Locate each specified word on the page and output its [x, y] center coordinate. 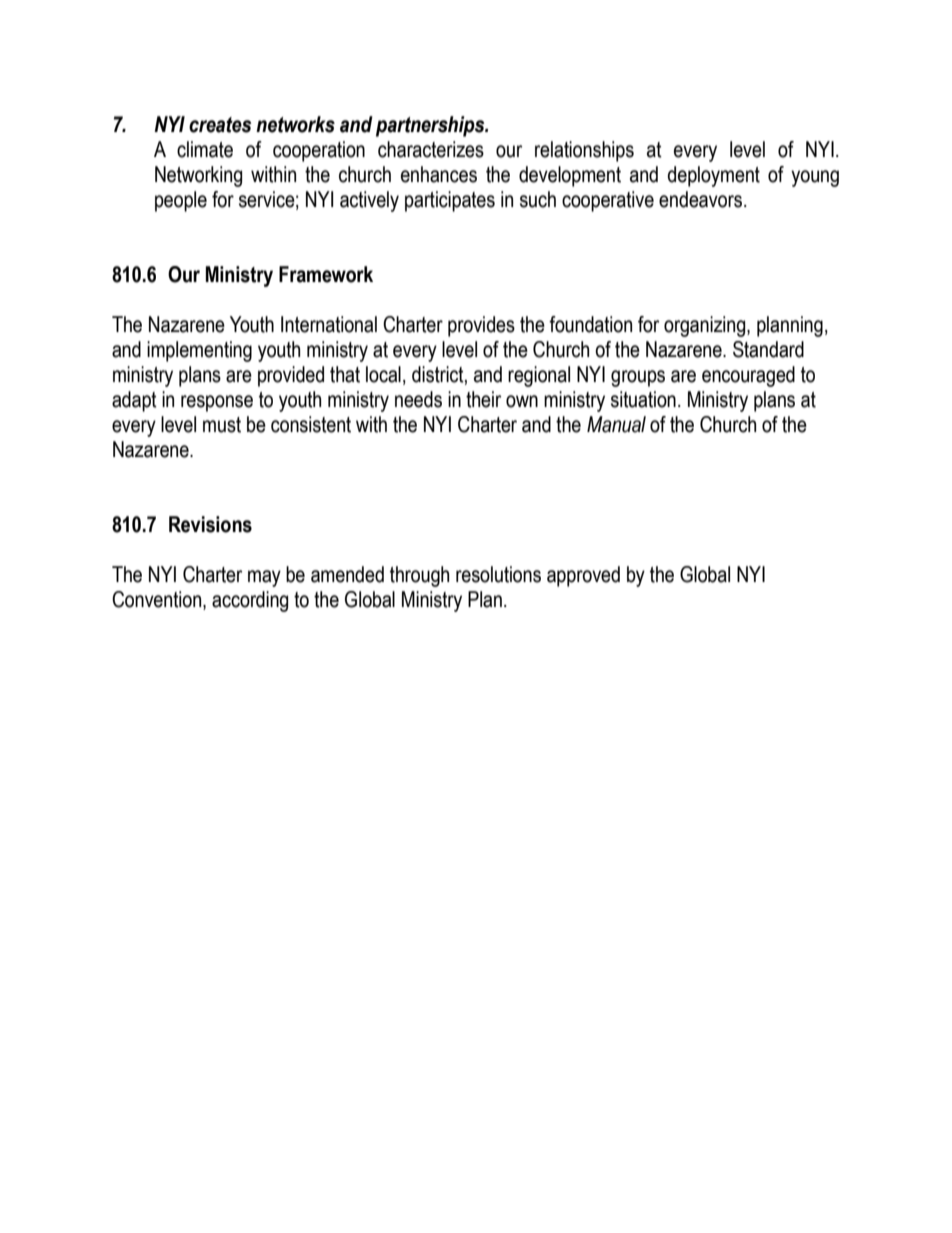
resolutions [498, 574]
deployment [714, 176]
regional [539, 376]
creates [220, 125]
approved [583, 576]
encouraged [748, 376]
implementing [199, 351]
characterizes [431, 149]
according [250, 601]
